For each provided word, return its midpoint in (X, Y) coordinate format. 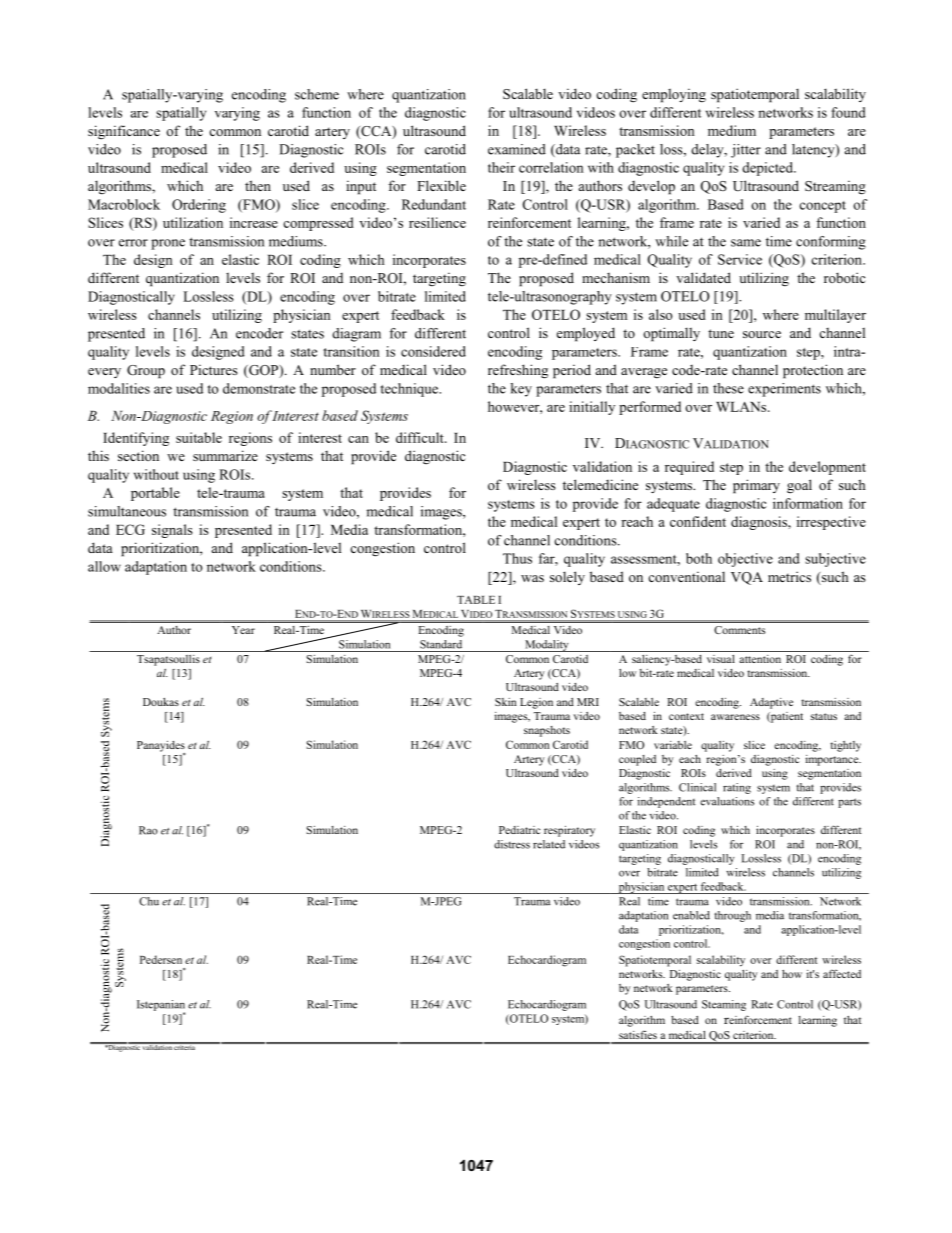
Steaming (724, 1005)
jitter (746, 151)
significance (124, 132)
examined (517, 149)
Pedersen (161, 959)
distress (512, 844)
